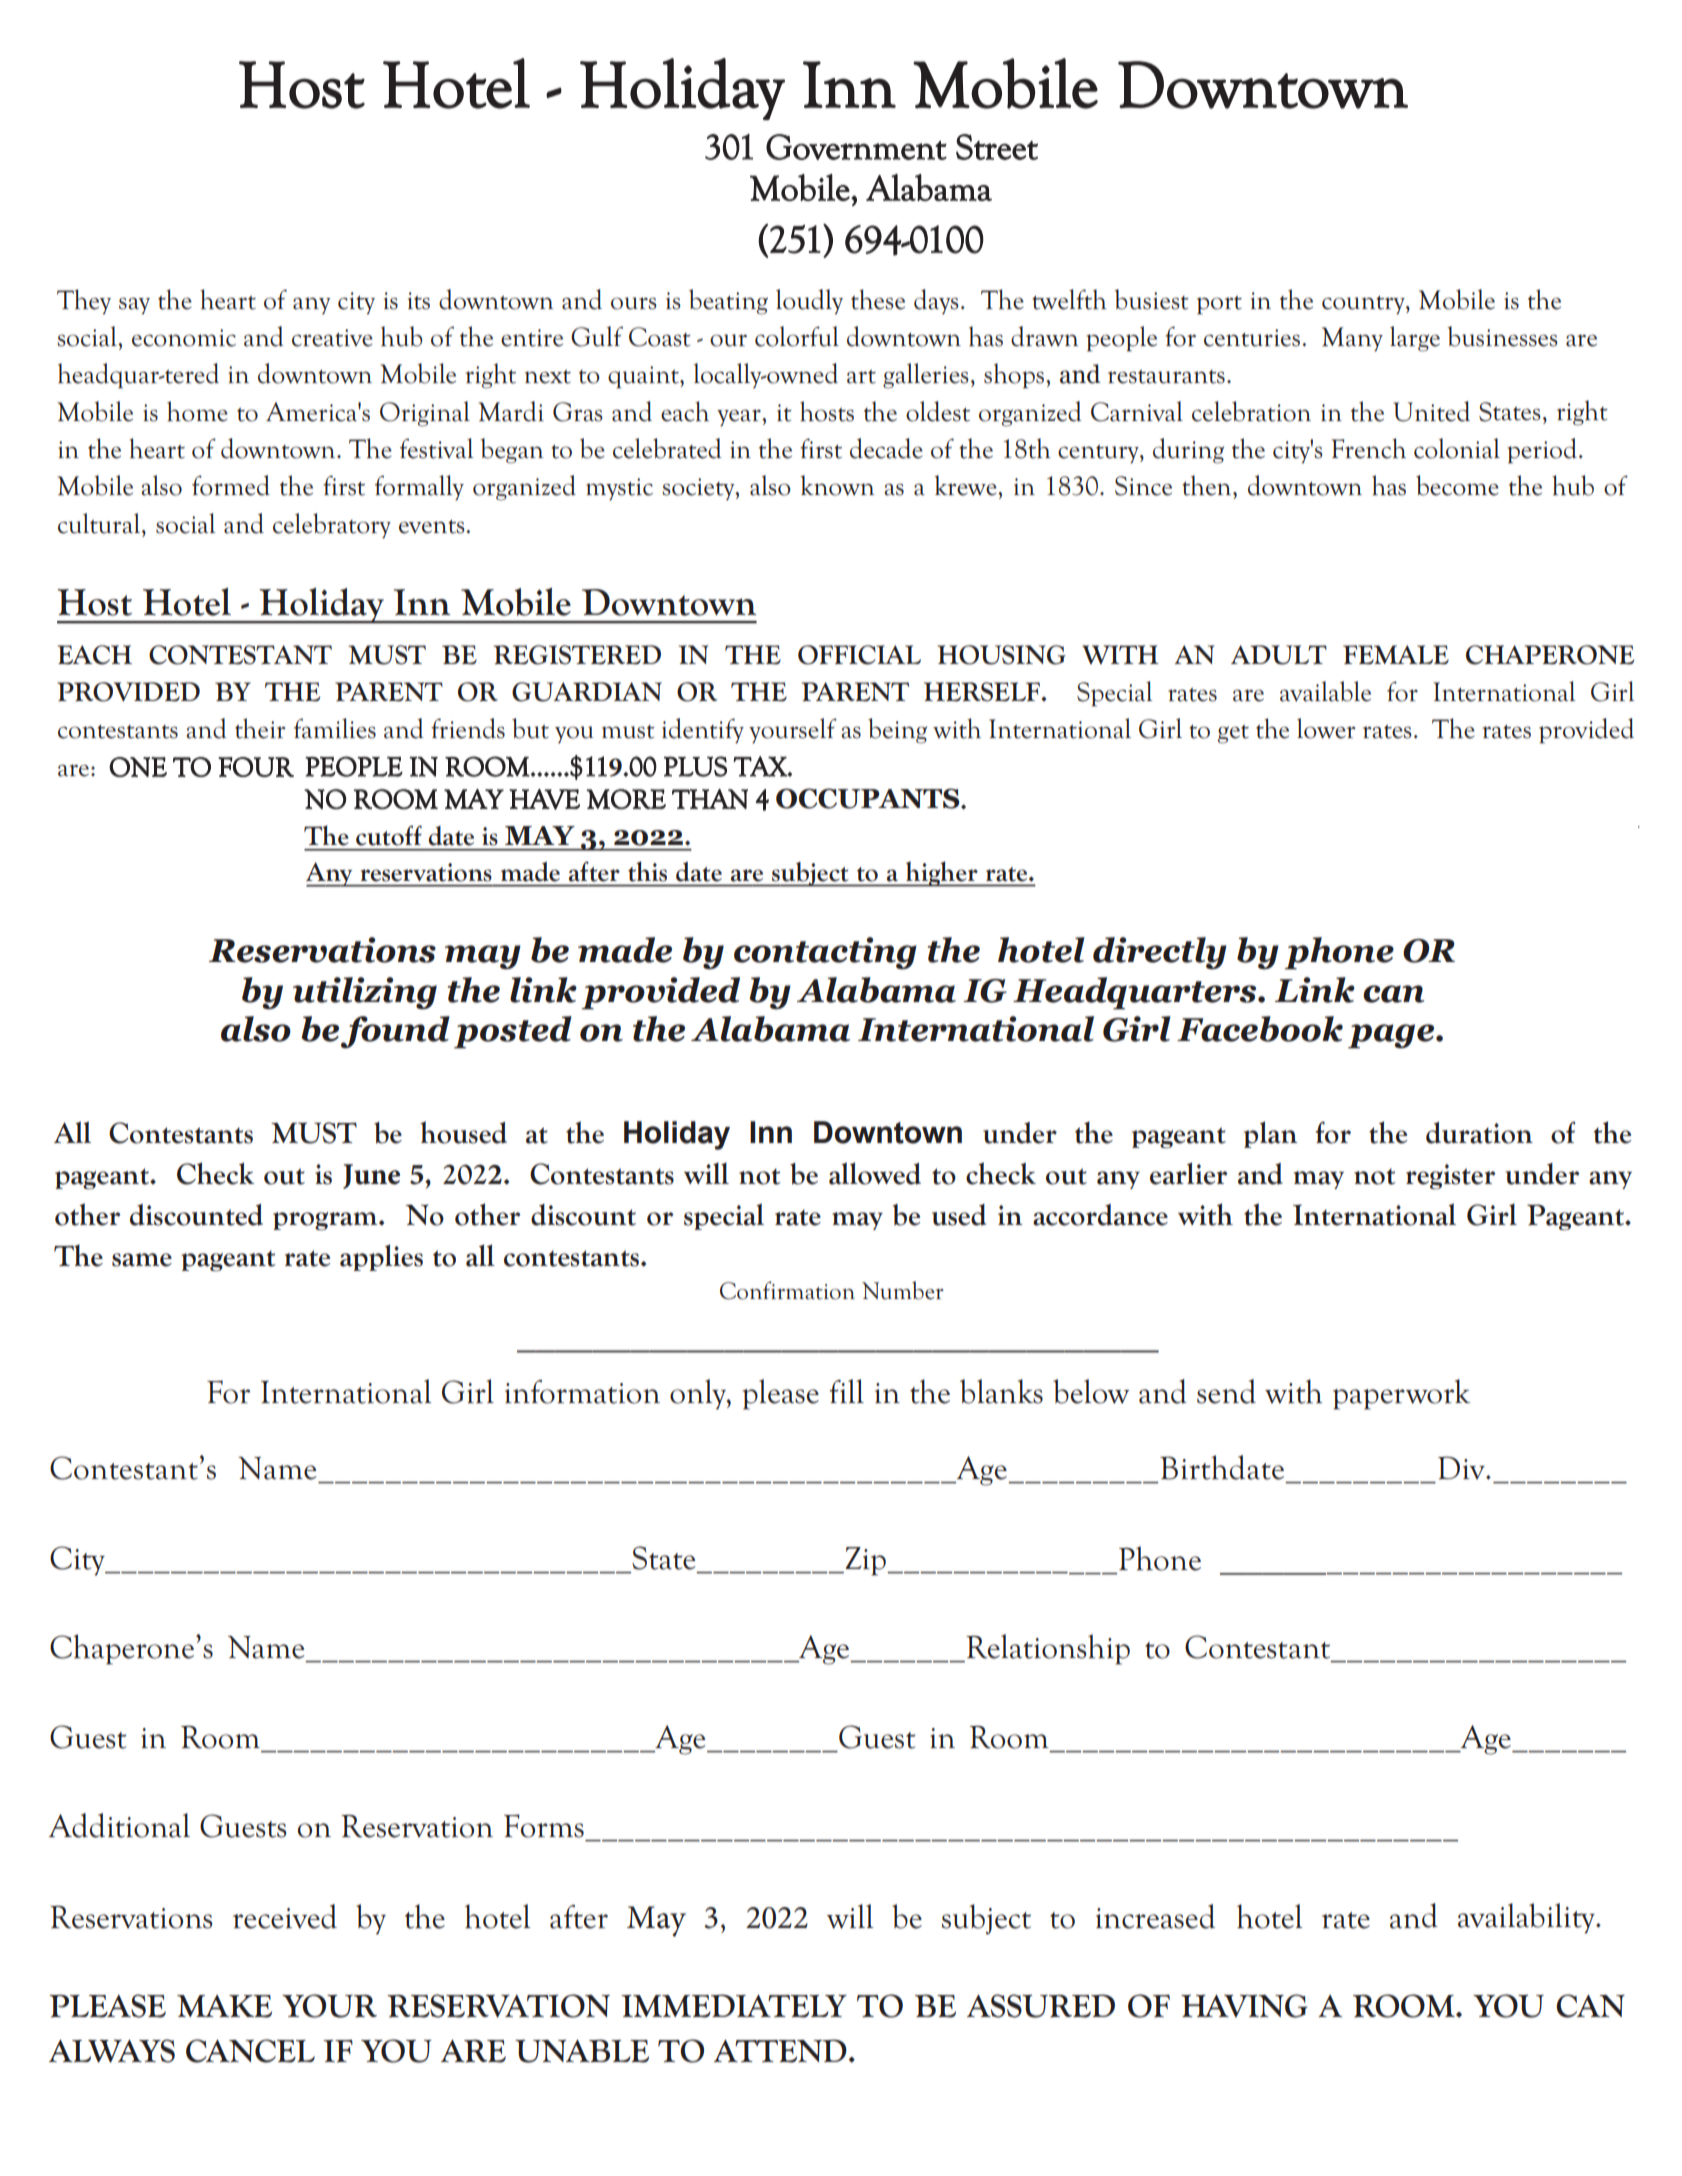  Describe the element at coordinates (1401, 1394) in the screenshot. I see `paperwork` at that location.
